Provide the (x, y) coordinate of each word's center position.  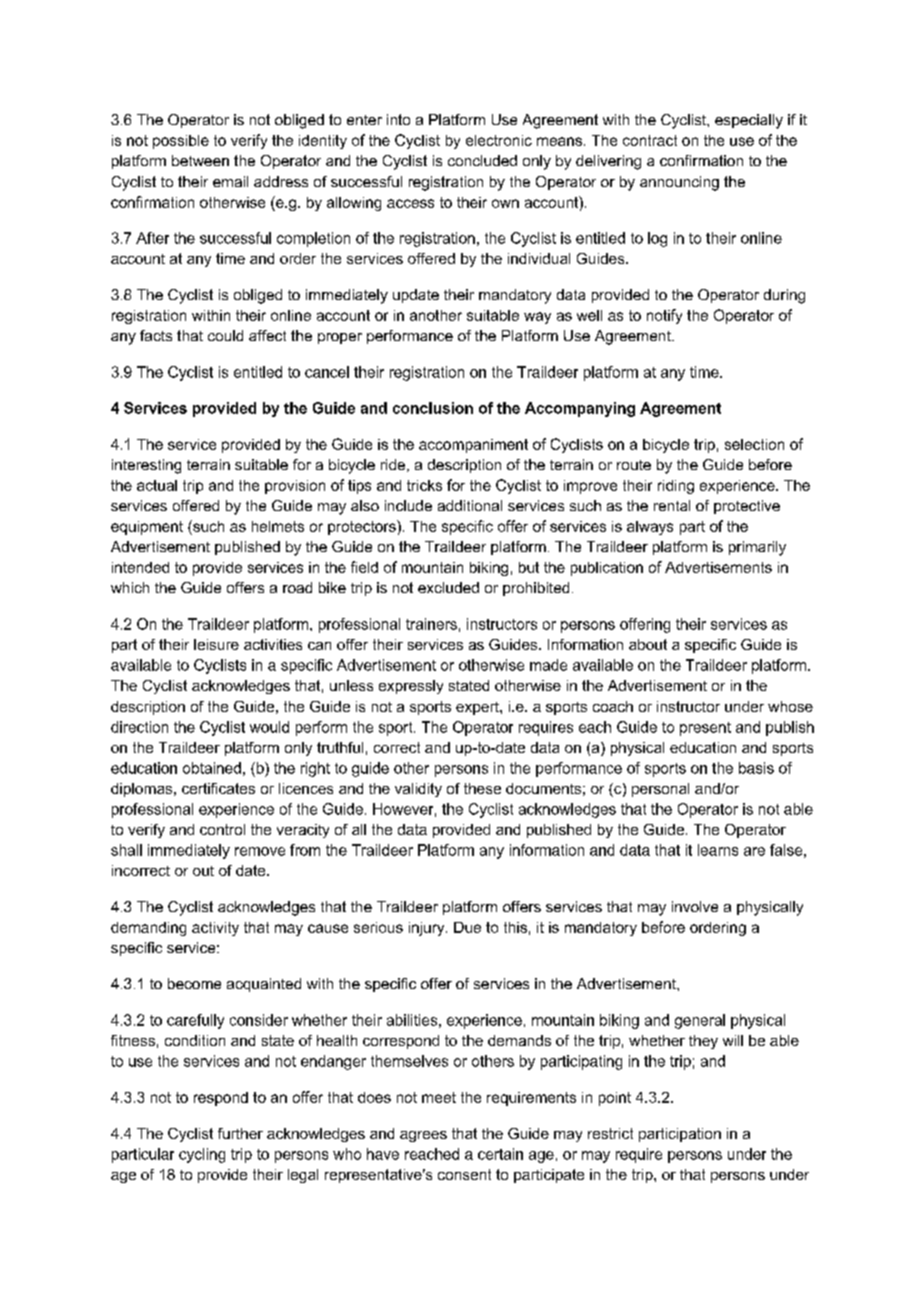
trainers (431, 624)
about (648, 644)
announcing (679, 183)
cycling (202, 1155)
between (200, 160)
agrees (423, 1136)
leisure (216, 644)
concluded (482, 160)
